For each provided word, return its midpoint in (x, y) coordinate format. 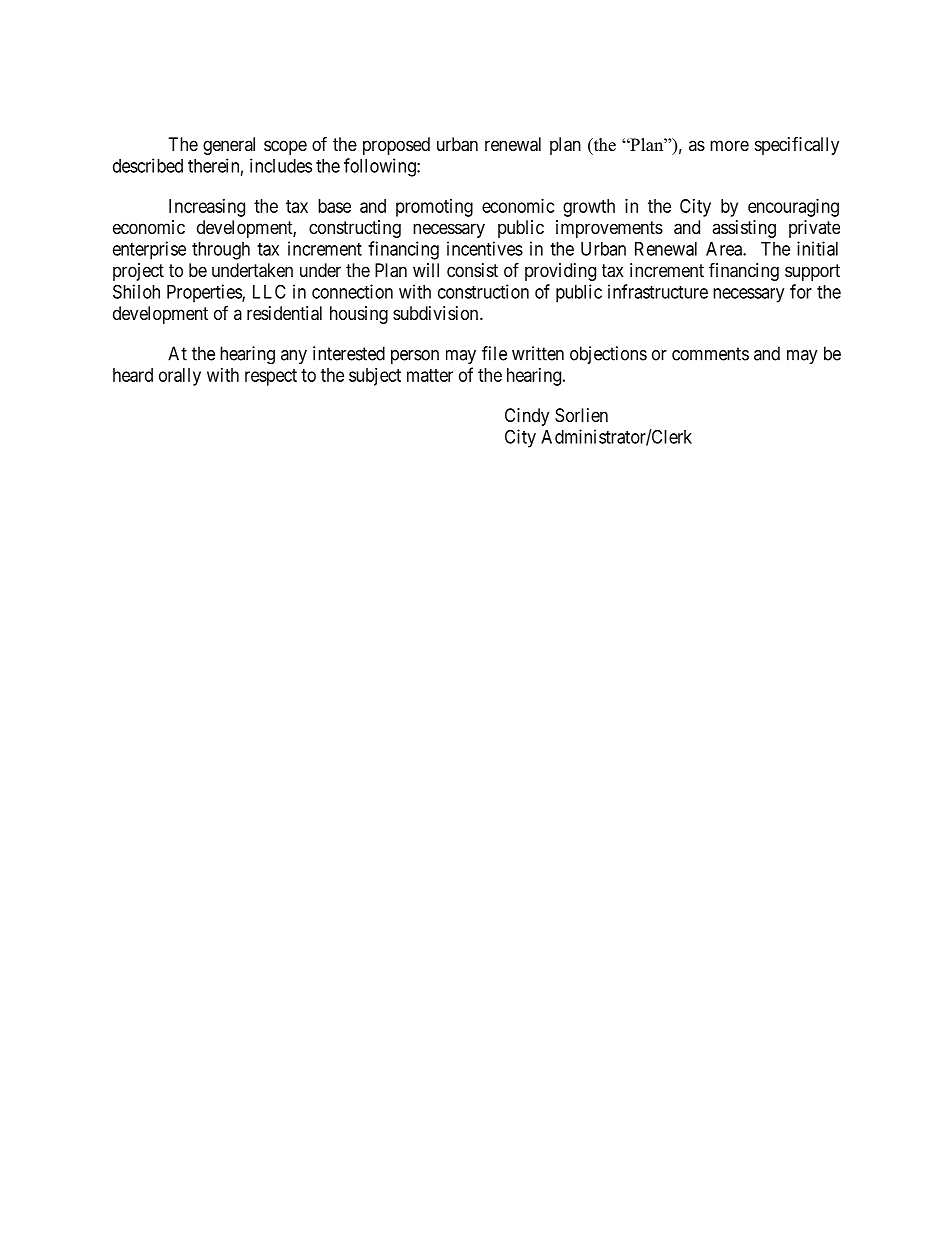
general (229, 146)
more (729, 145)
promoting (434, 208)
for (801, 291)
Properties (205, 293)
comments (710, 354)
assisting (744, 229)
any (294, 357)
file (494, 353)
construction (483, 291)
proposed (396, 146)
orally (180, 377)
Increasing (207, 208)
